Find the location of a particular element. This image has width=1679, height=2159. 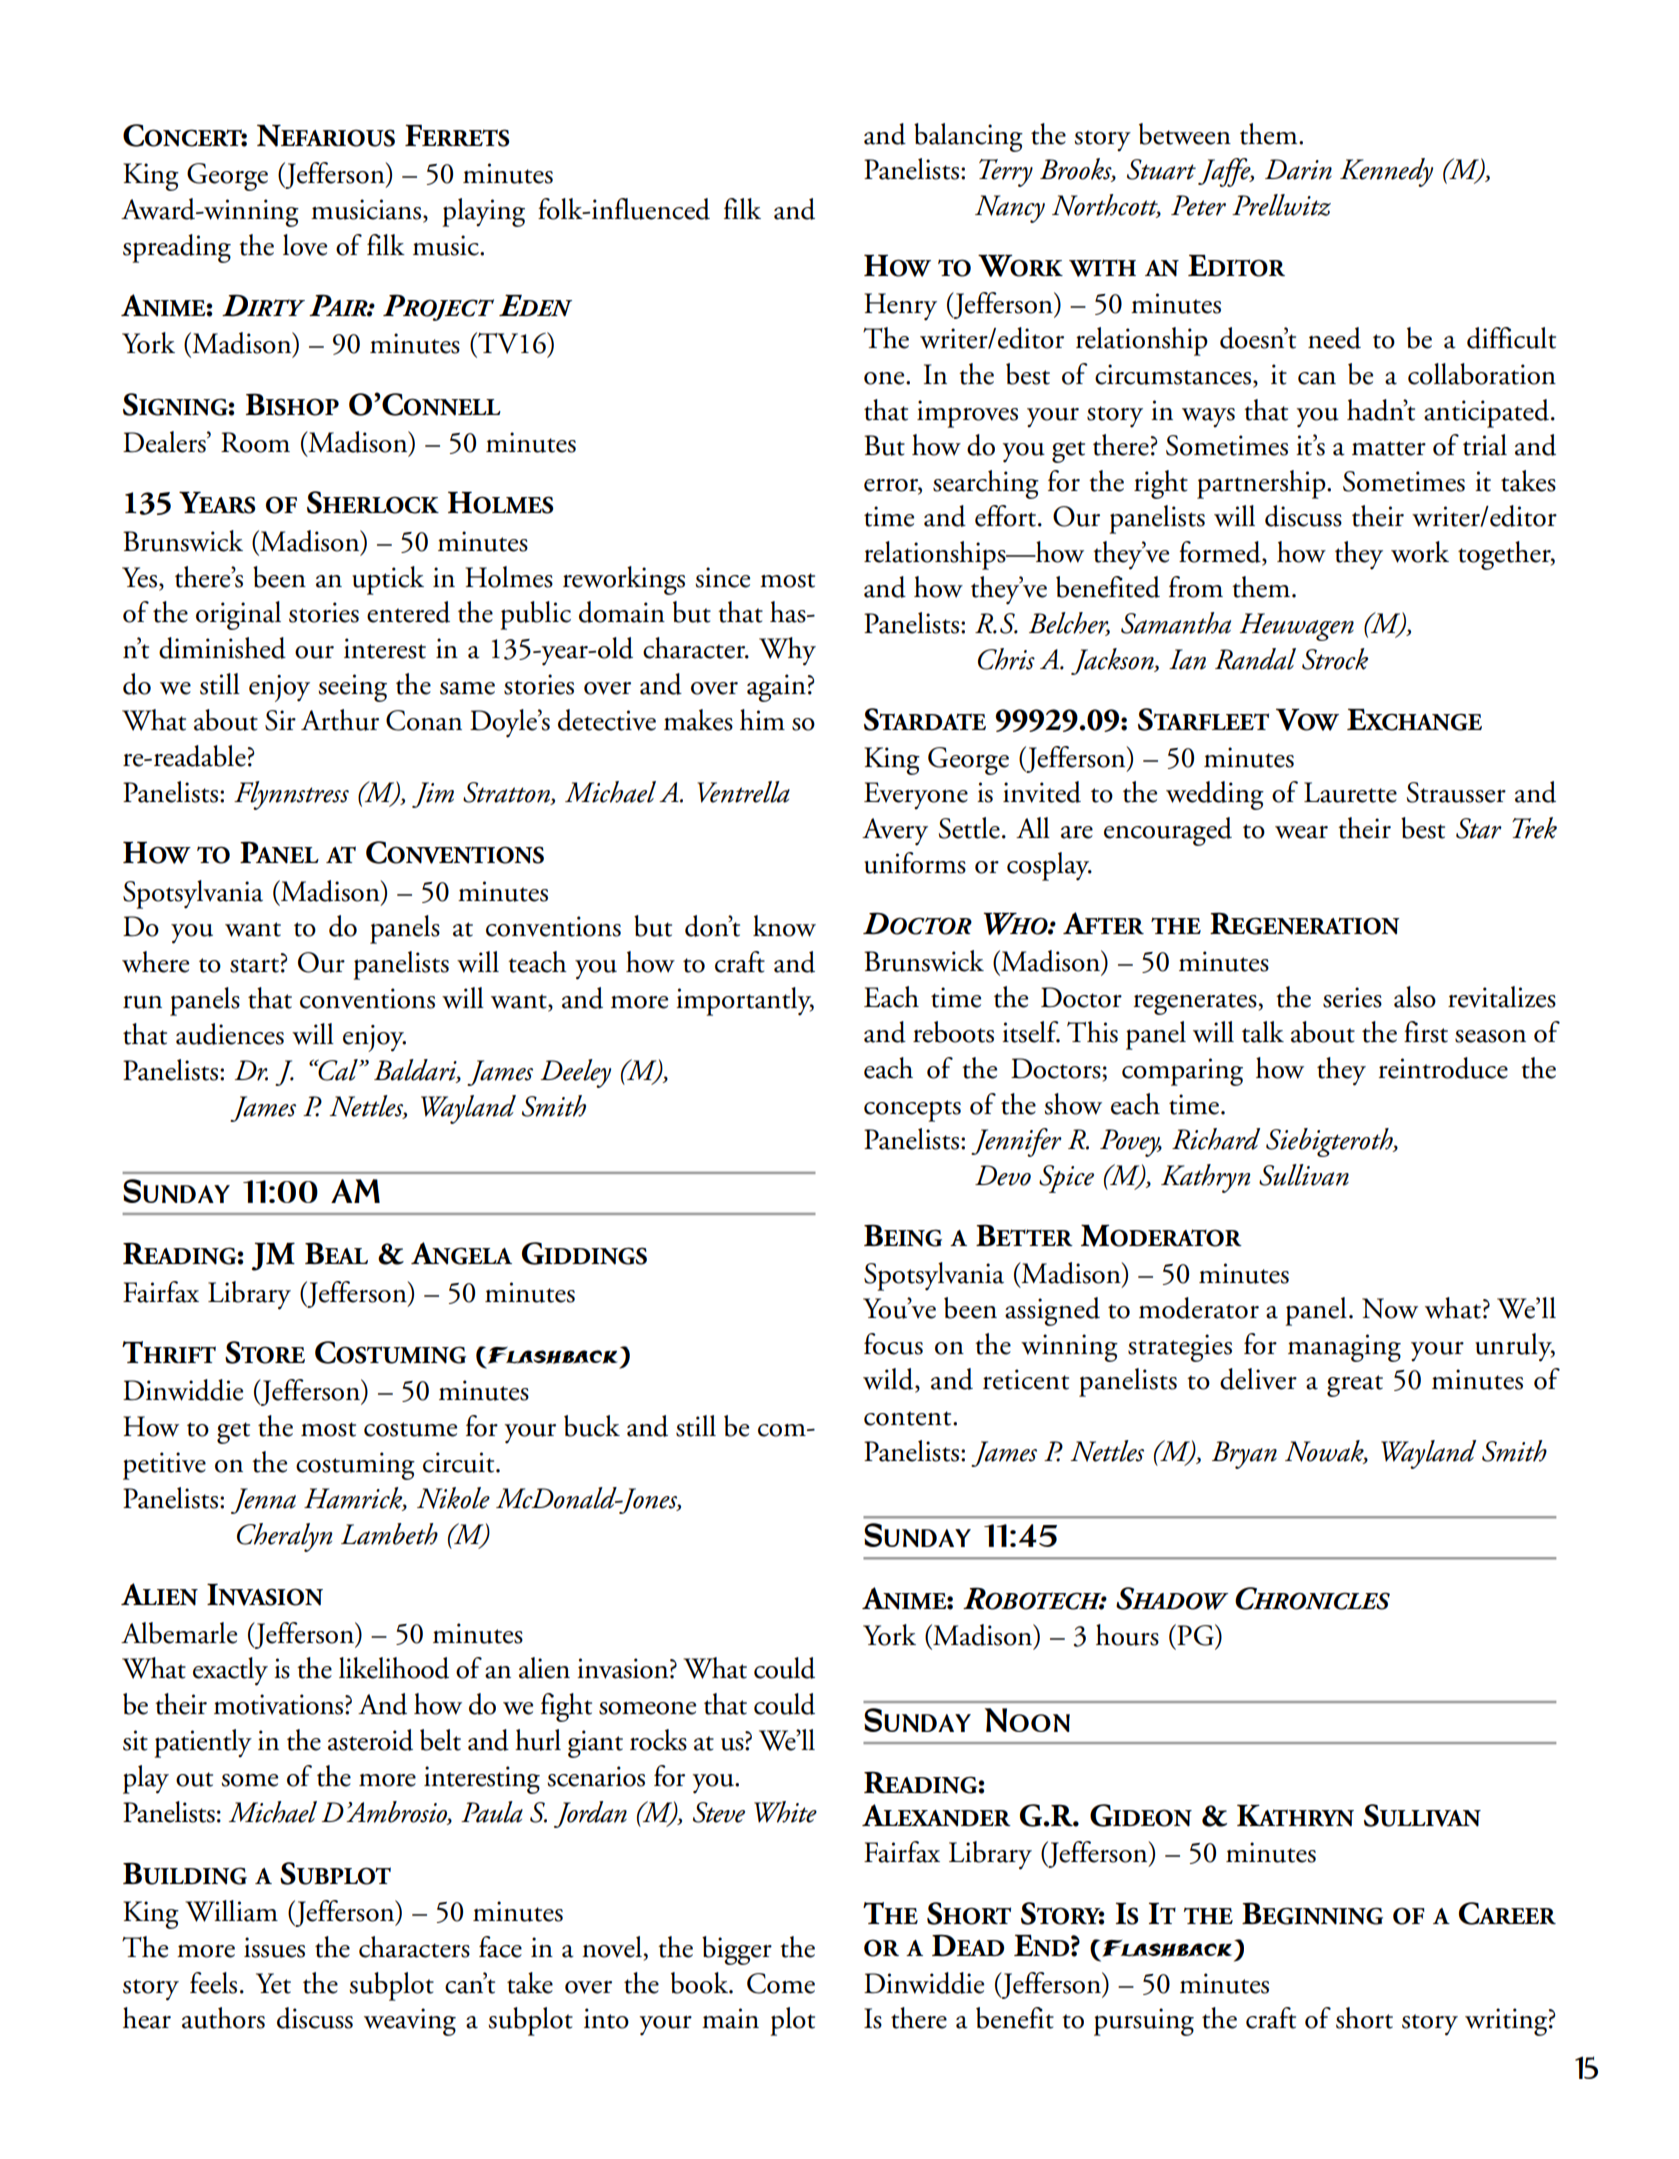

Kennedy is located at coordinates (1386, 172).
